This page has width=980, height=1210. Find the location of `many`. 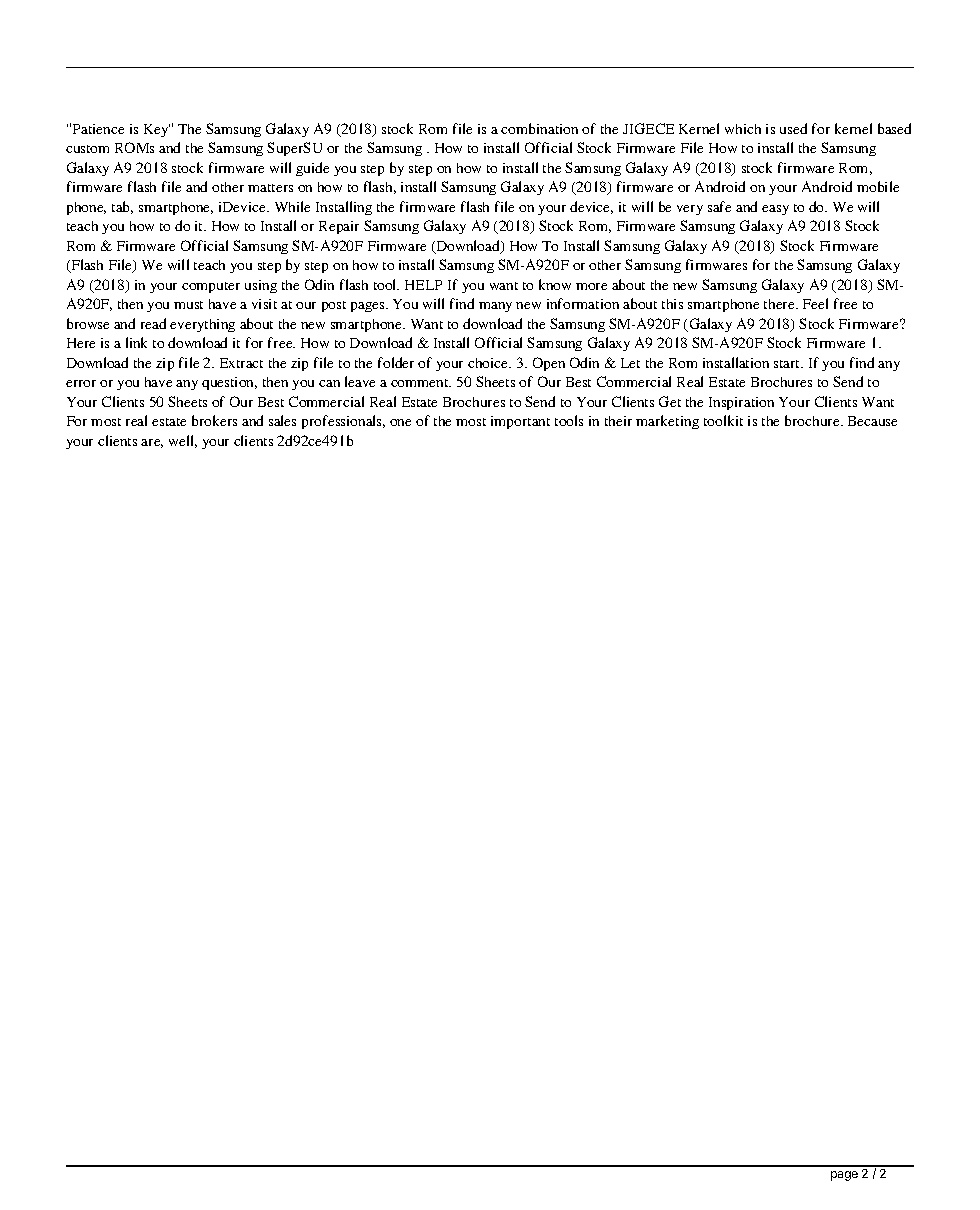

many is located at coordinates (495, 307).
